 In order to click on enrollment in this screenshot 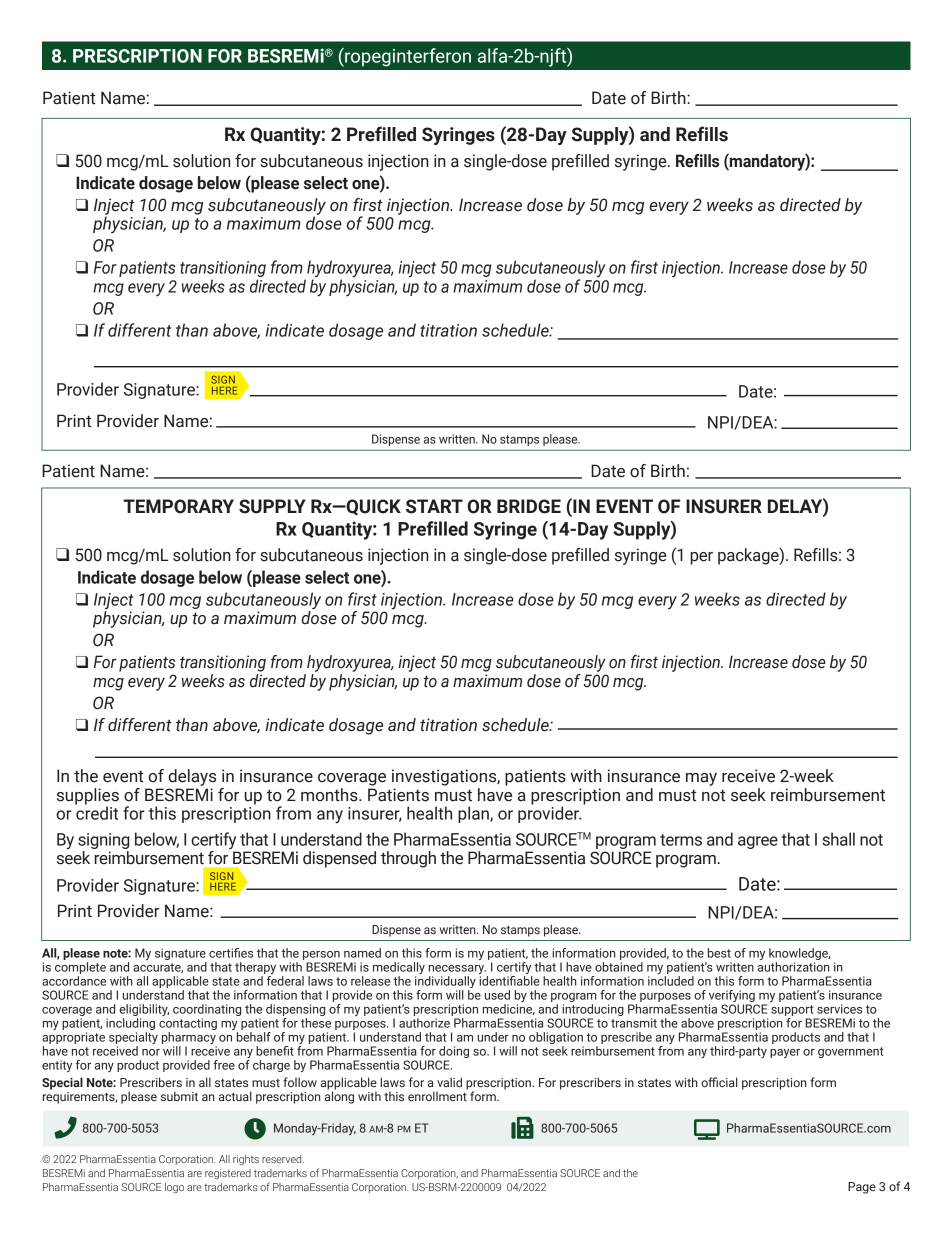, I will do `click(438, 1095)`.
